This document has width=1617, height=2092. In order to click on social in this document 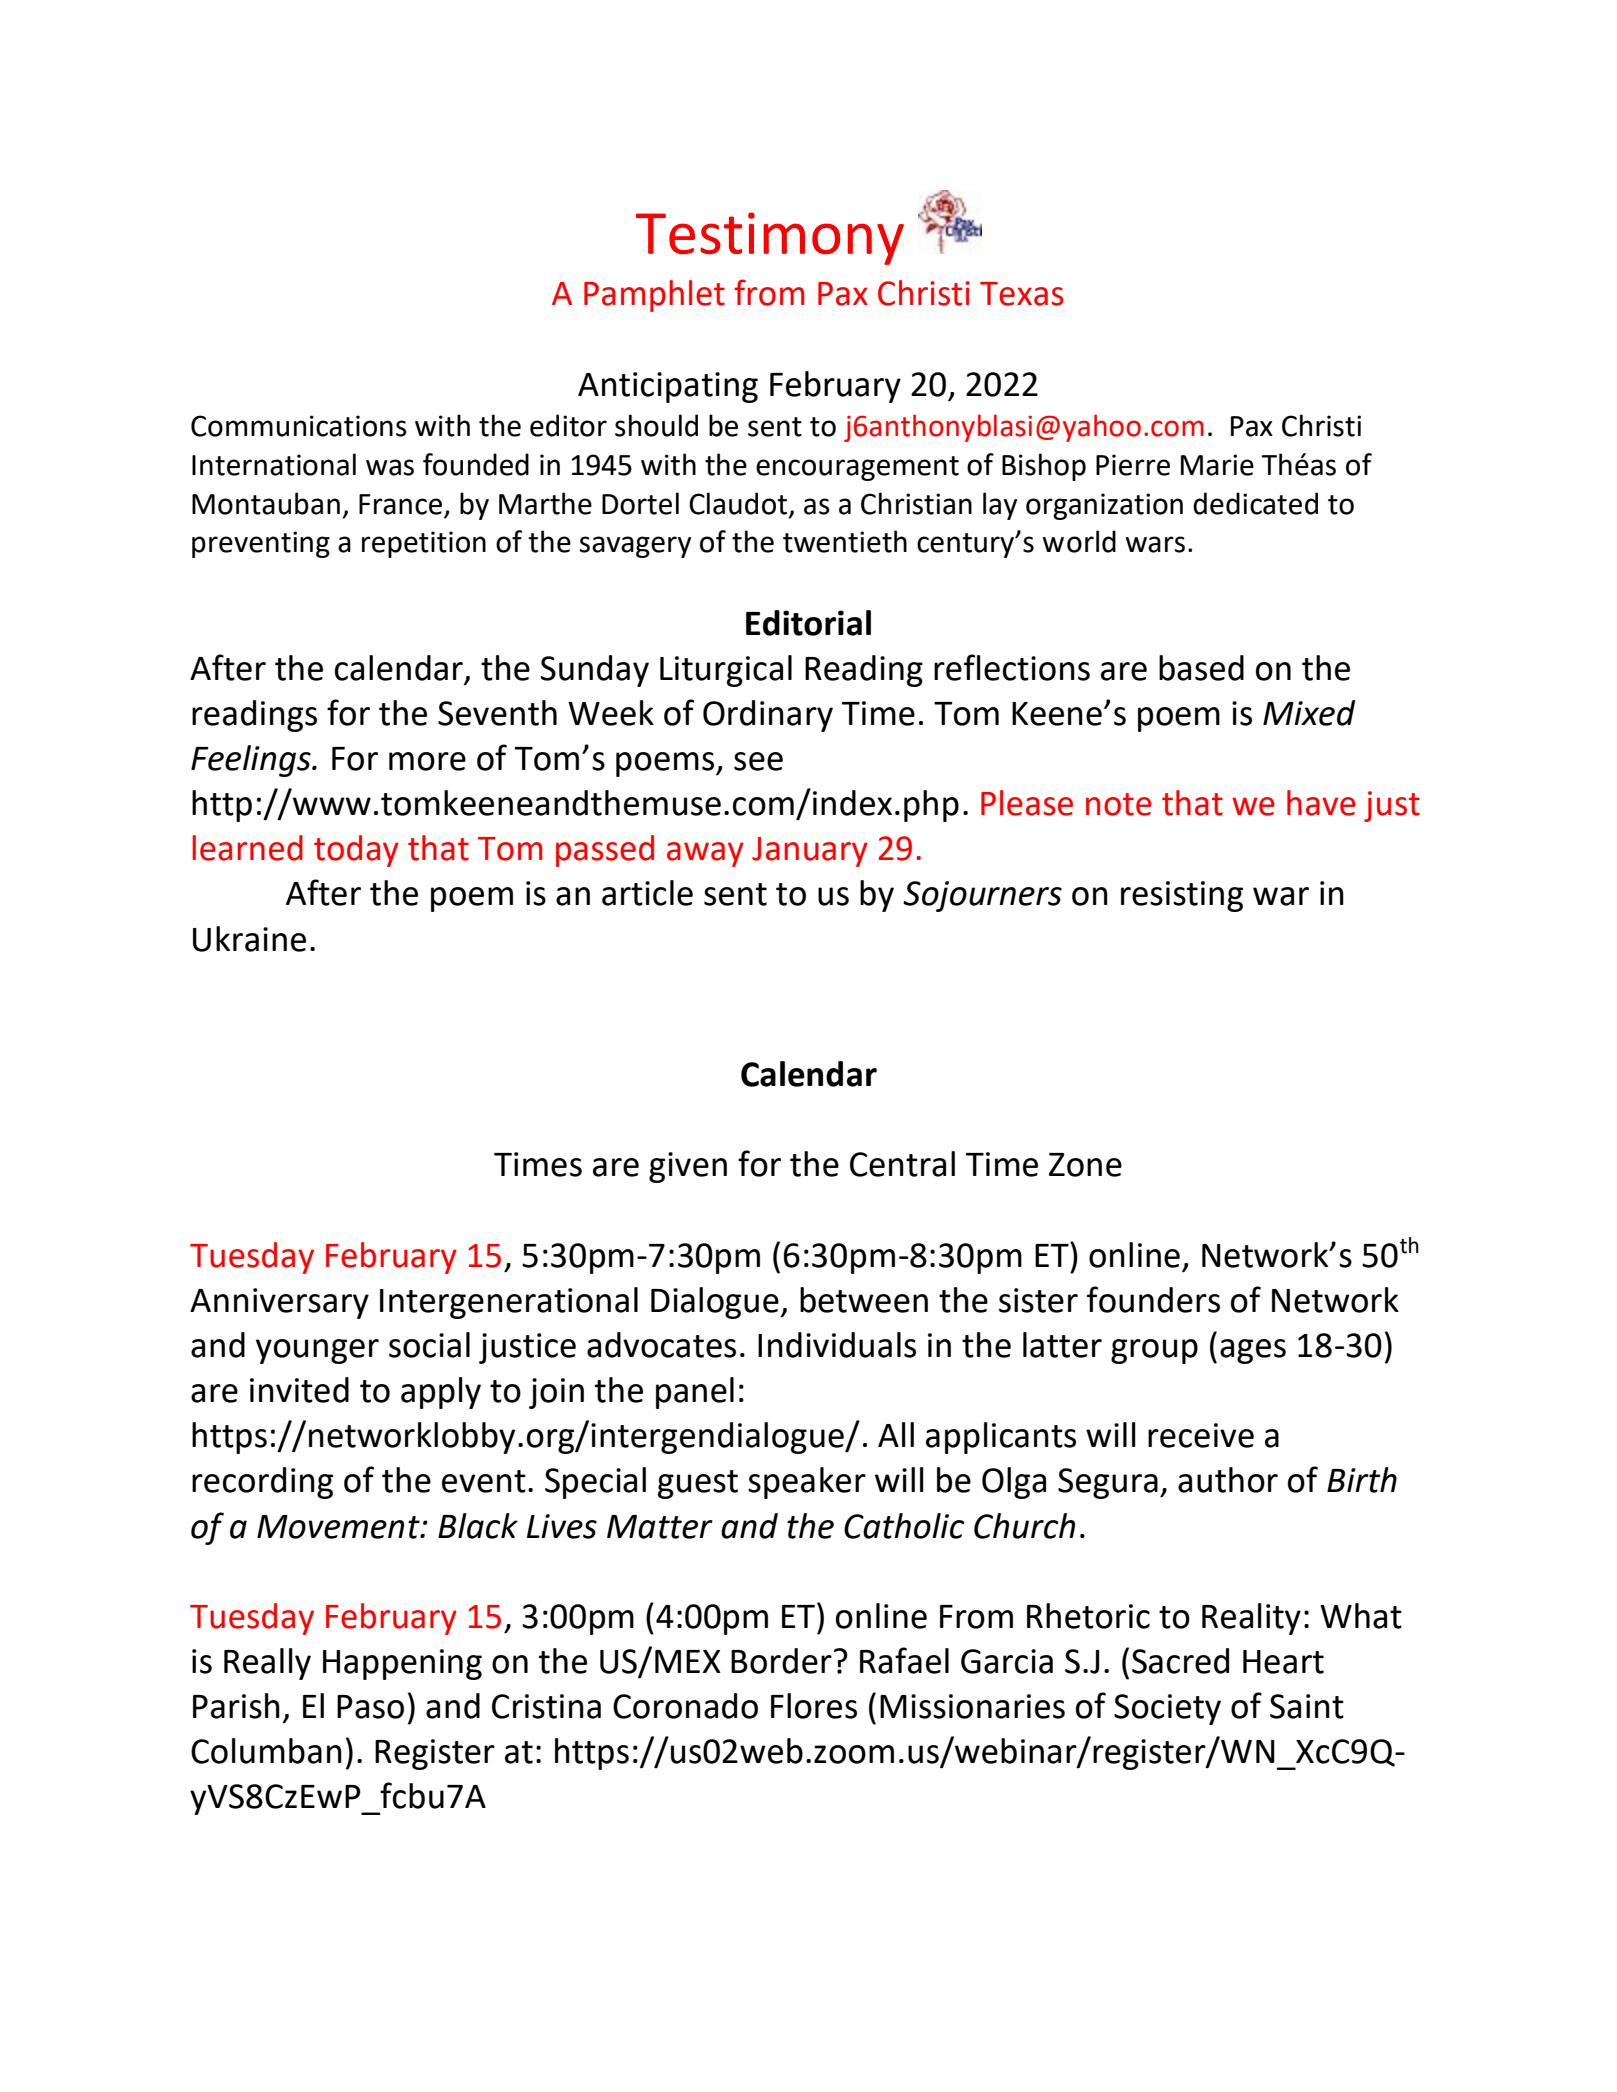, I will do `click(429, 1345)`.
